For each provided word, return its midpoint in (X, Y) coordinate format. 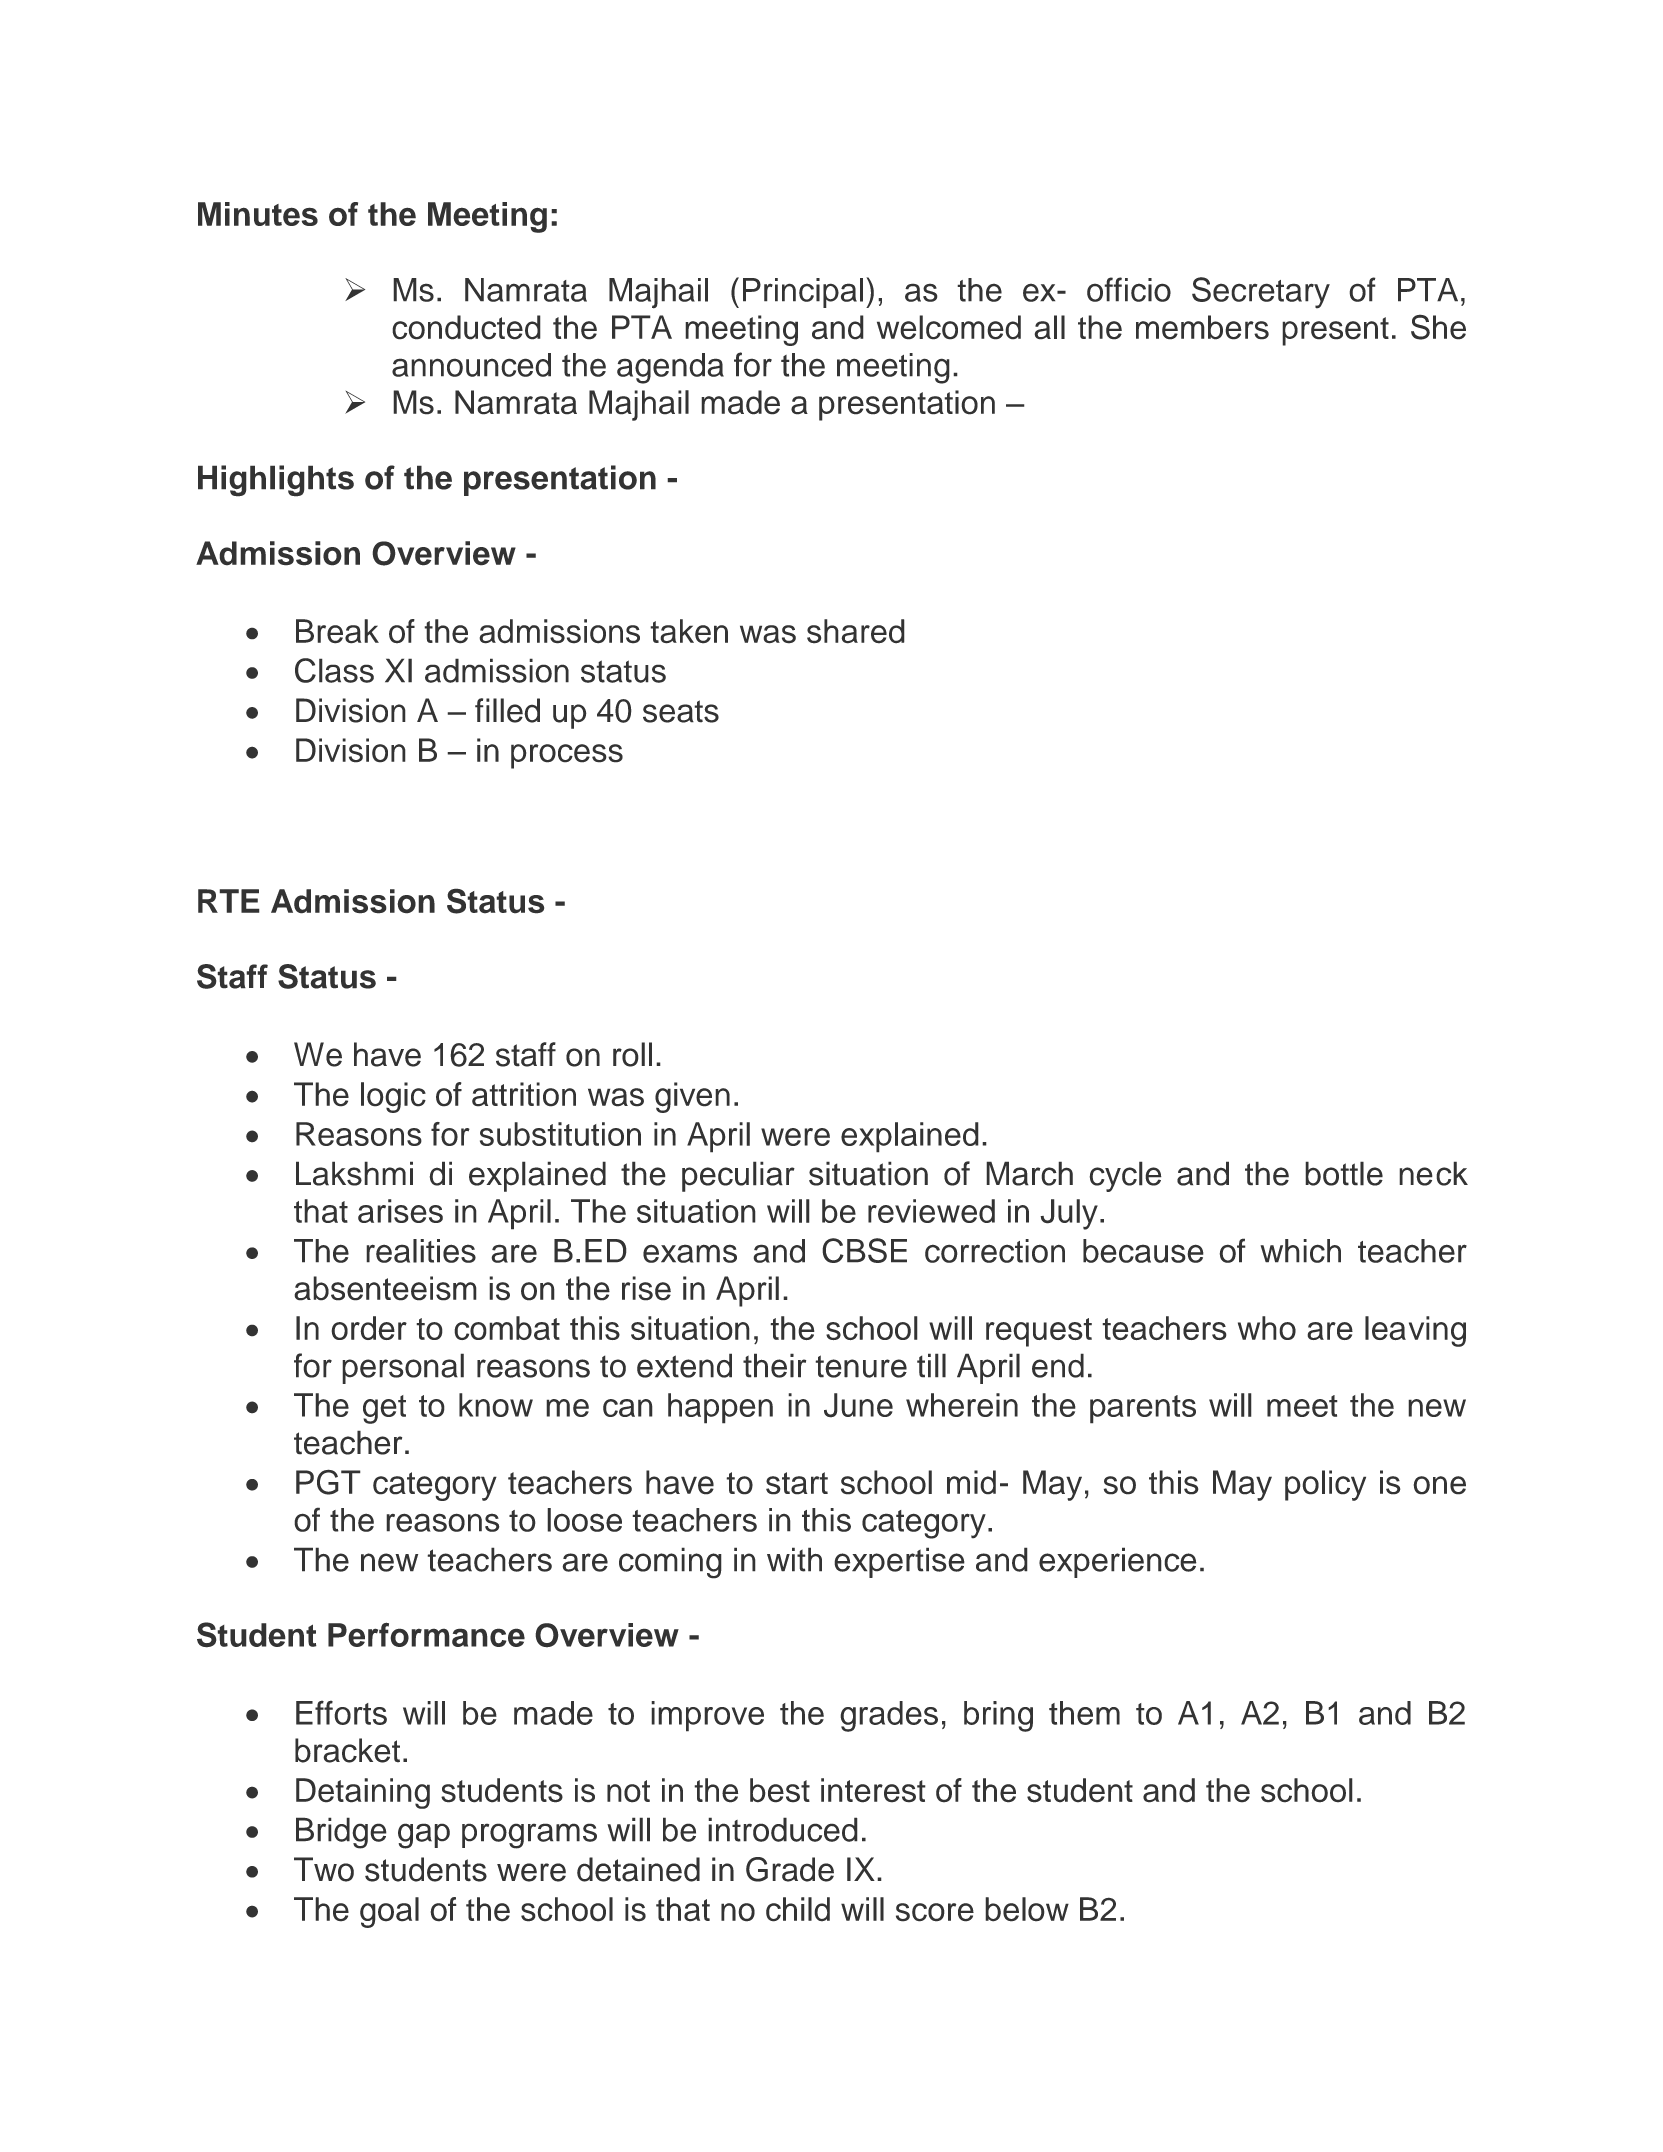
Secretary (1261, 293)
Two (324, 1869)
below (1027, 1909)
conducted (466, 327)
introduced (783, 1829)
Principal (803, 293)
